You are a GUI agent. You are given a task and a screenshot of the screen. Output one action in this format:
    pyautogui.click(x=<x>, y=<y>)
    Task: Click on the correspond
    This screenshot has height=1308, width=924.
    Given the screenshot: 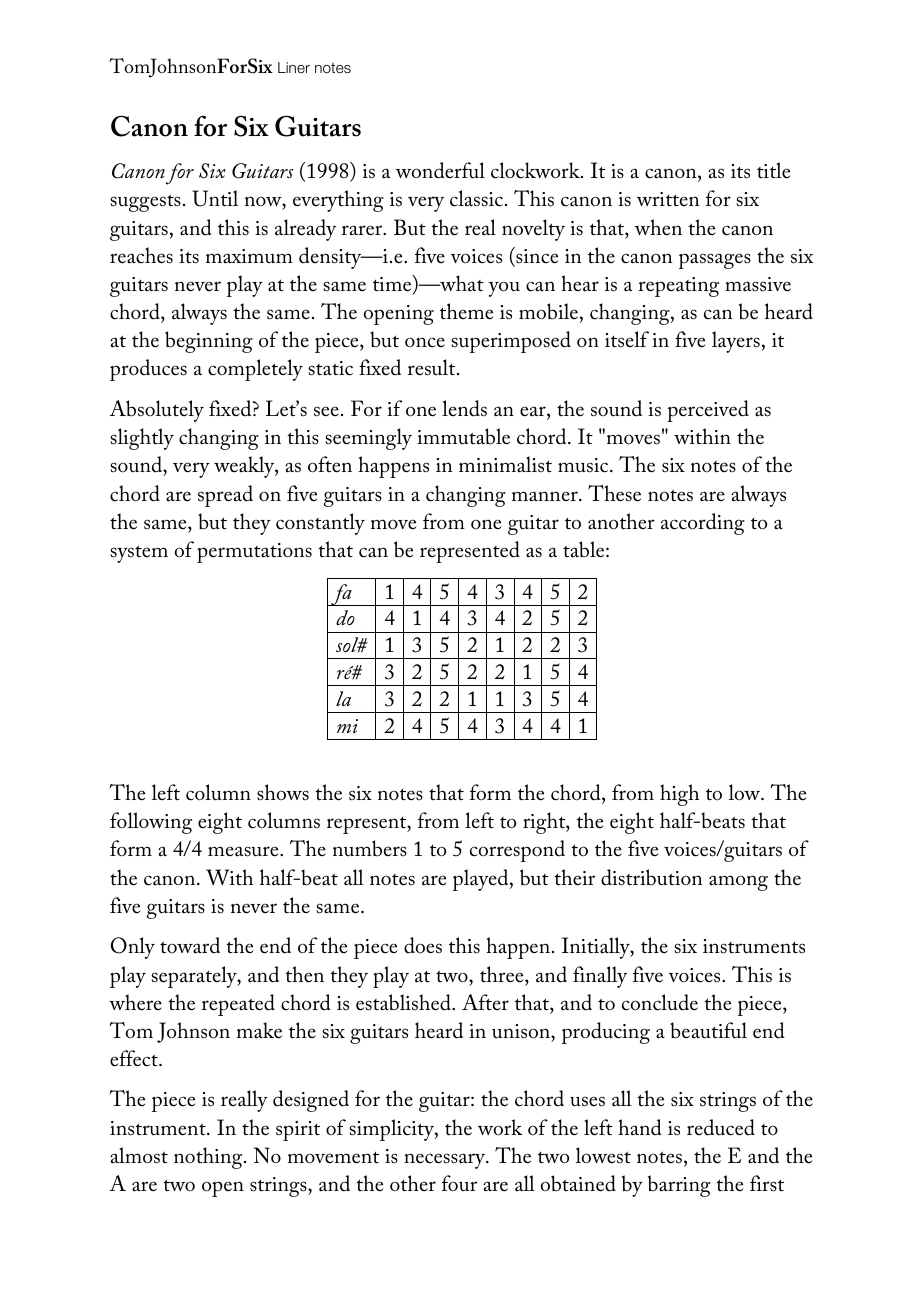 What is the action you would take?
    pyautogui.click(x=517, y=851)
